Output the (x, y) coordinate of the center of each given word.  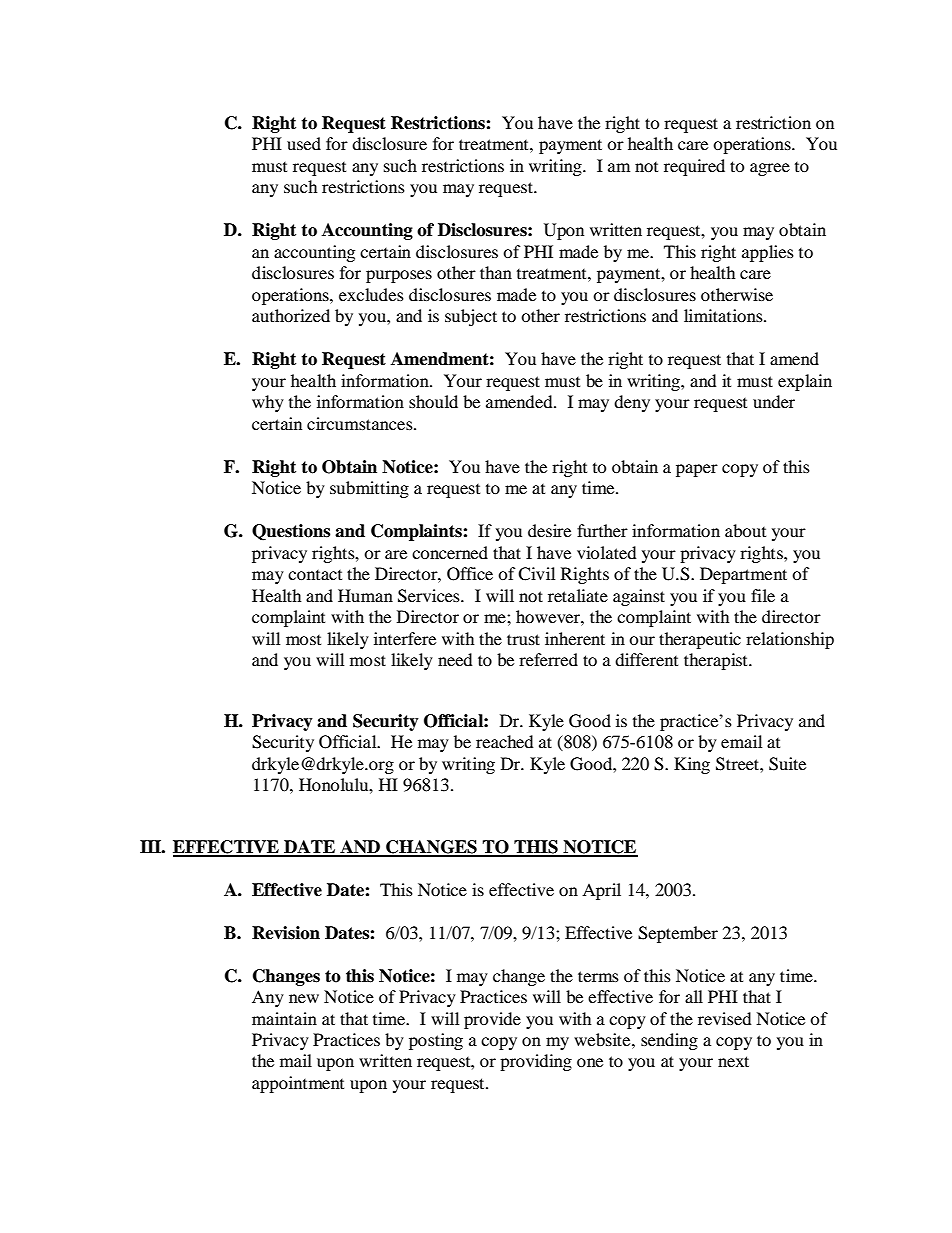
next (733, 1061)
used (304, 143)
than (496, 272)
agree (770, 169)
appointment (298, 1084)
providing (536, 1062)
